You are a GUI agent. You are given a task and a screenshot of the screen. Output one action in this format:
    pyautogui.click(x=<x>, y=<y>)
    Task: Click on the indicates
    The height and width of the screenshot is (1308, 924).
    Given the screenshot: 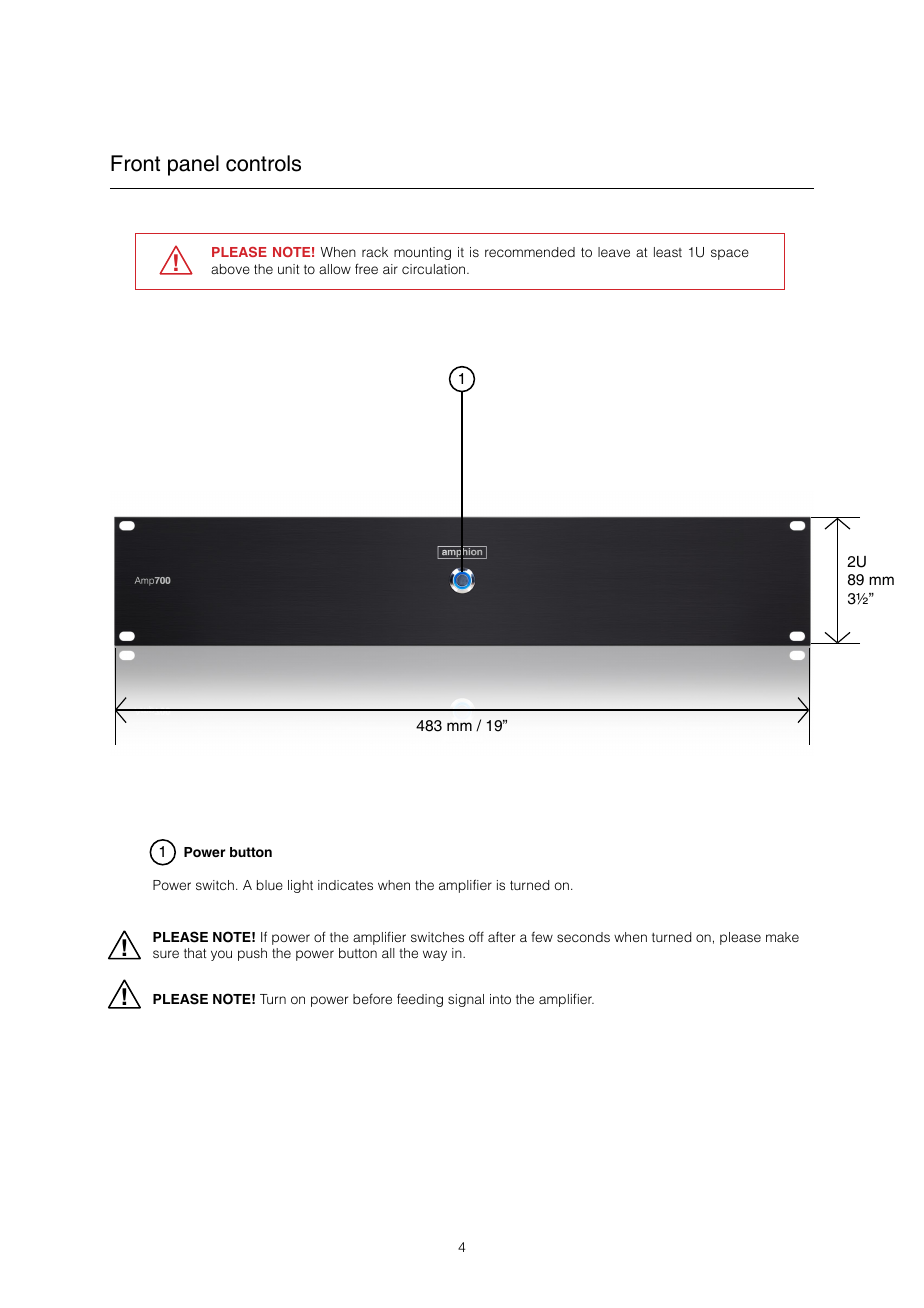 What is the action you would take?
    pyautogui.click(x=345, y=885)
